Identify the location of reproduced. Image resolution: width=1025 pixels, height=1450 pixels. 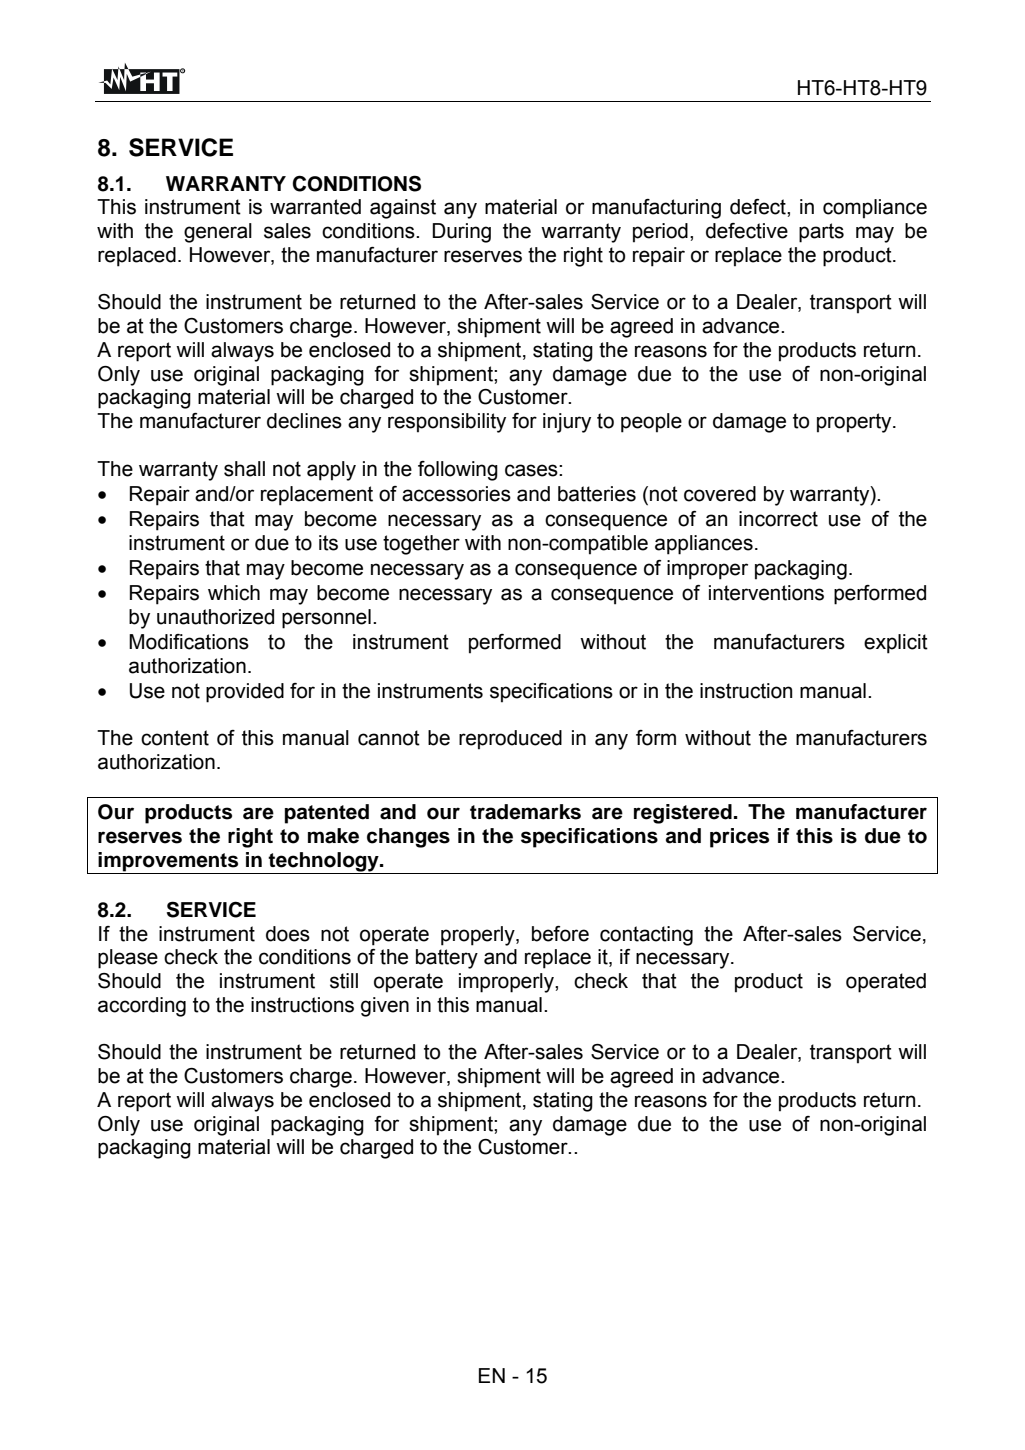
(510, 740).
